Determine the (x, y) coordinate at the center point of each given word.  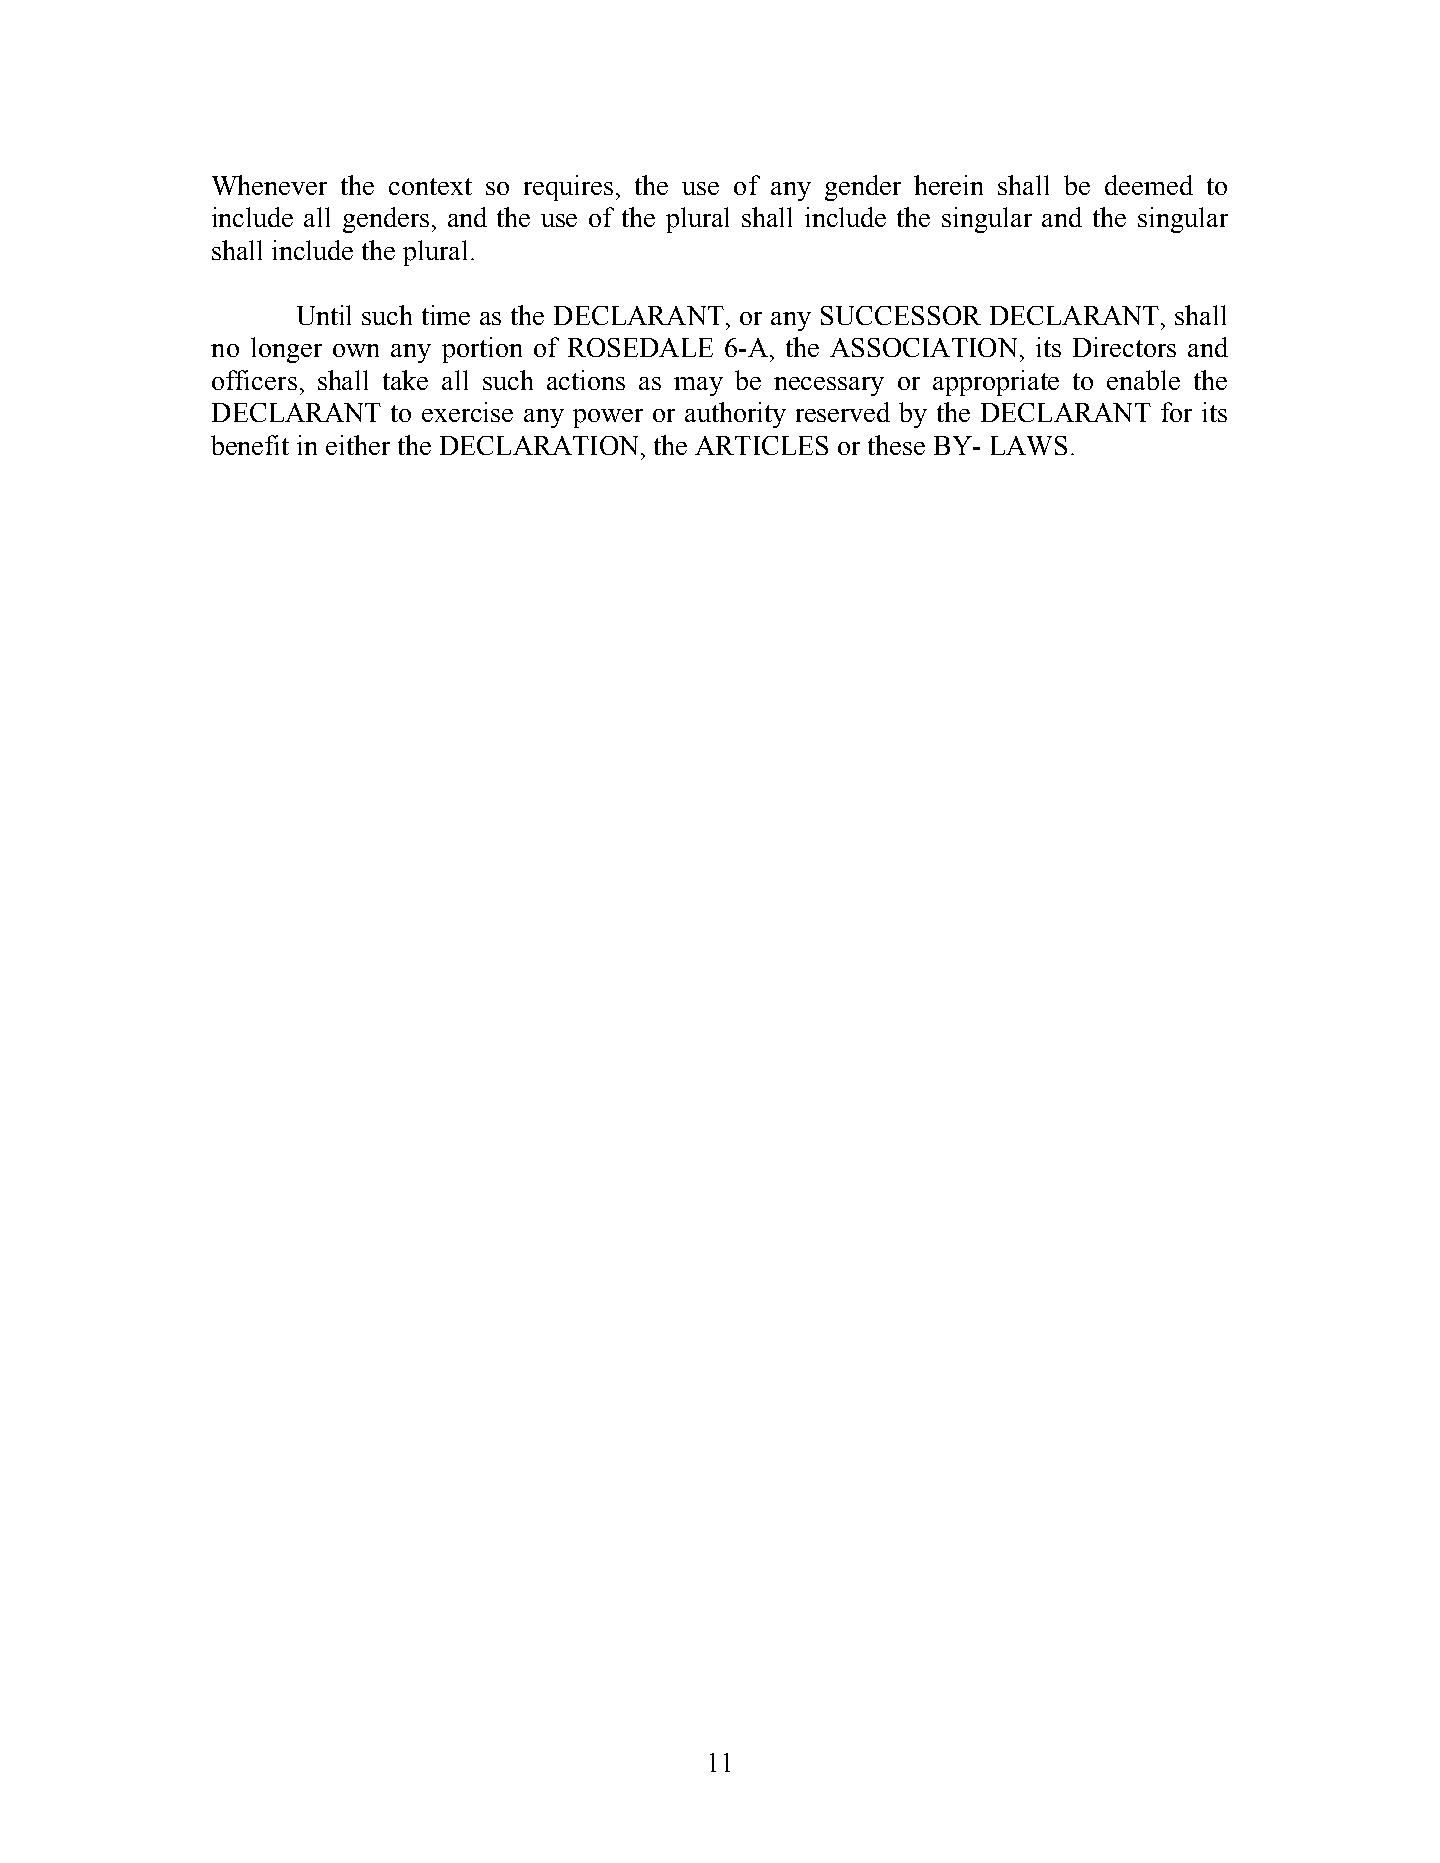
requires (568, 188)
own (356, 350)
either (358, 445)
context (430, 186)
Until (324, 315)
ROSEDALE (640, 347)
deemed (1149, 185)
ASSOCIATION (923, 347)
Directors (1124, 347)
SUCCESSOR (901, 315)
